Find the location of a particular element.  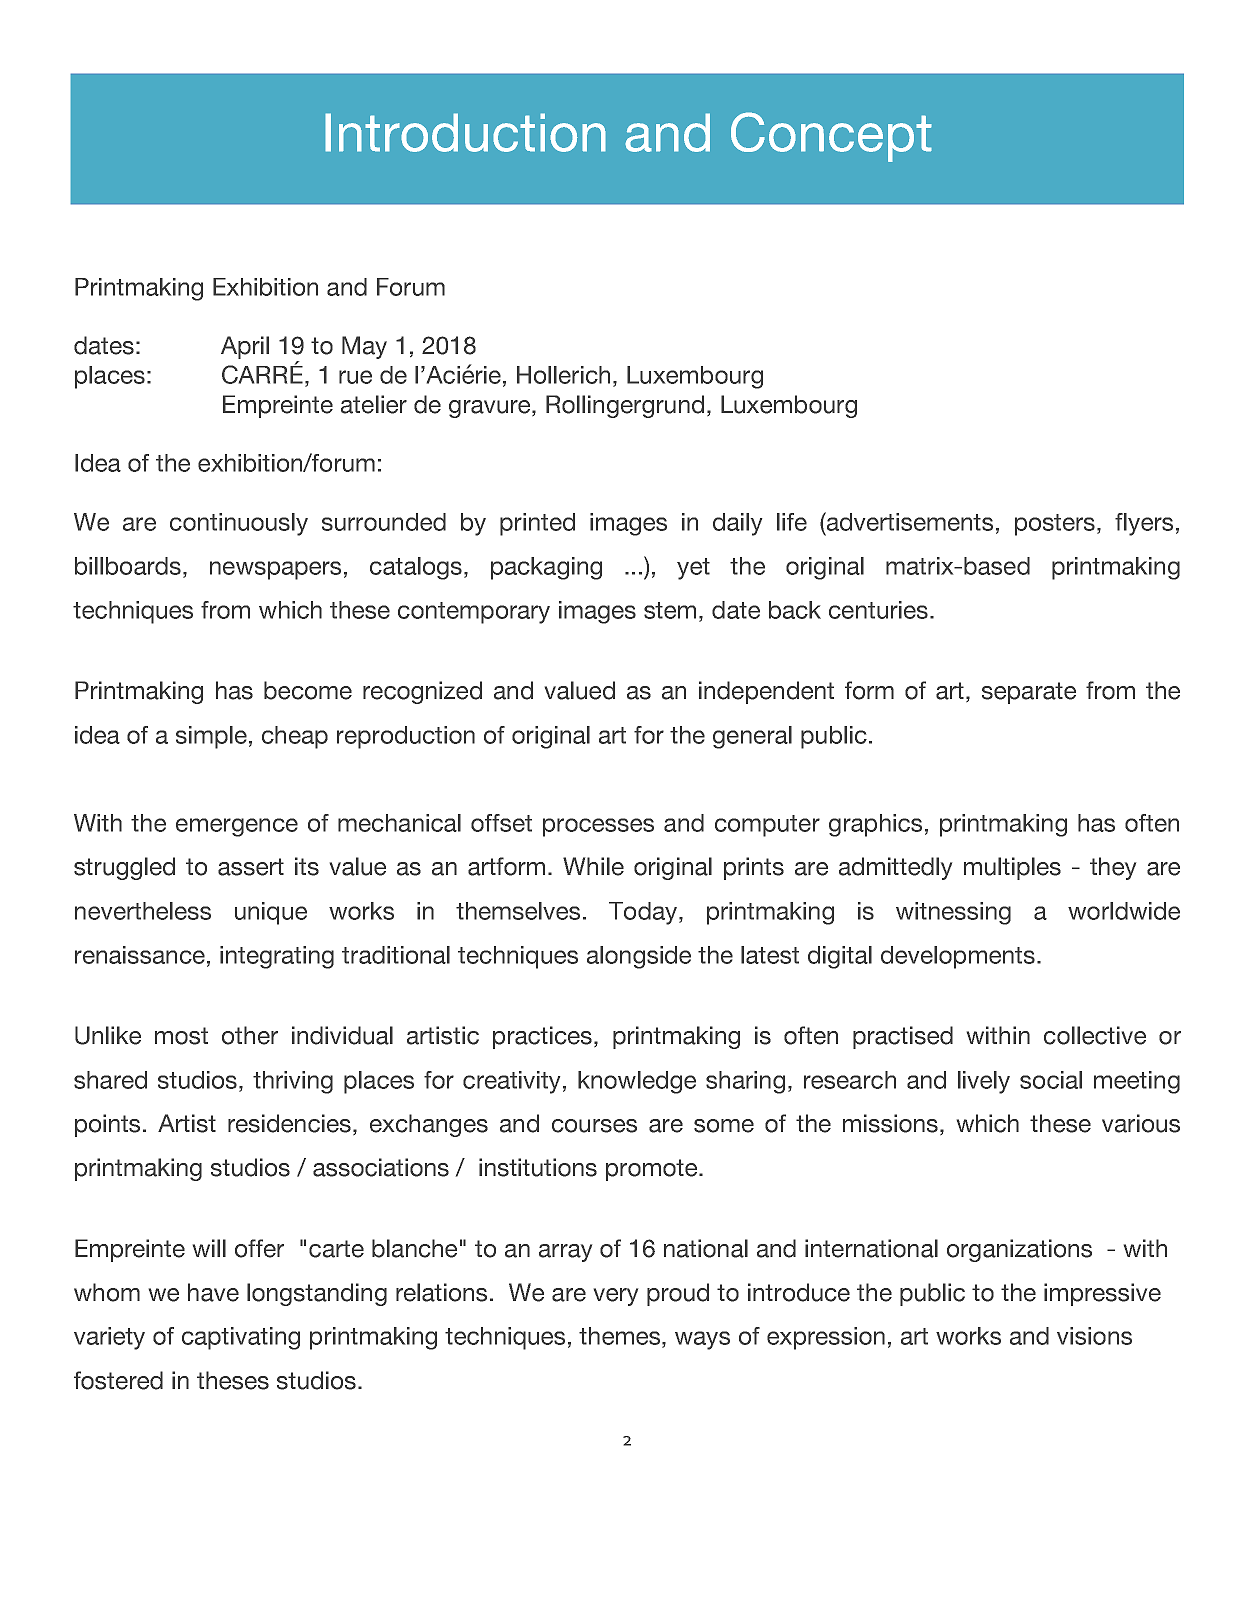

Introduction is located at coordinates (465, 132).
